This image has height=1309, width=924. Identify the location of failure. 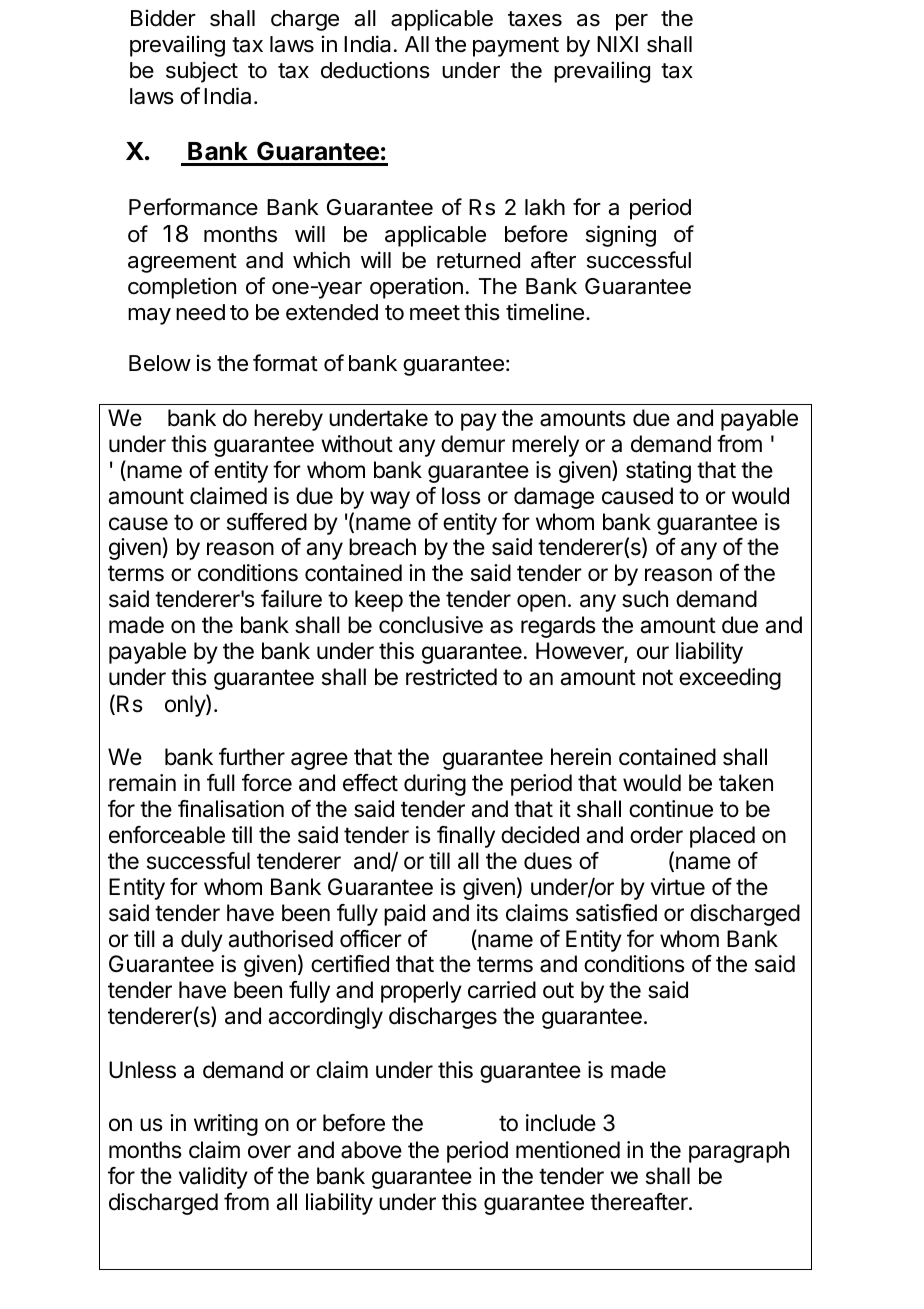
(291, 599).
